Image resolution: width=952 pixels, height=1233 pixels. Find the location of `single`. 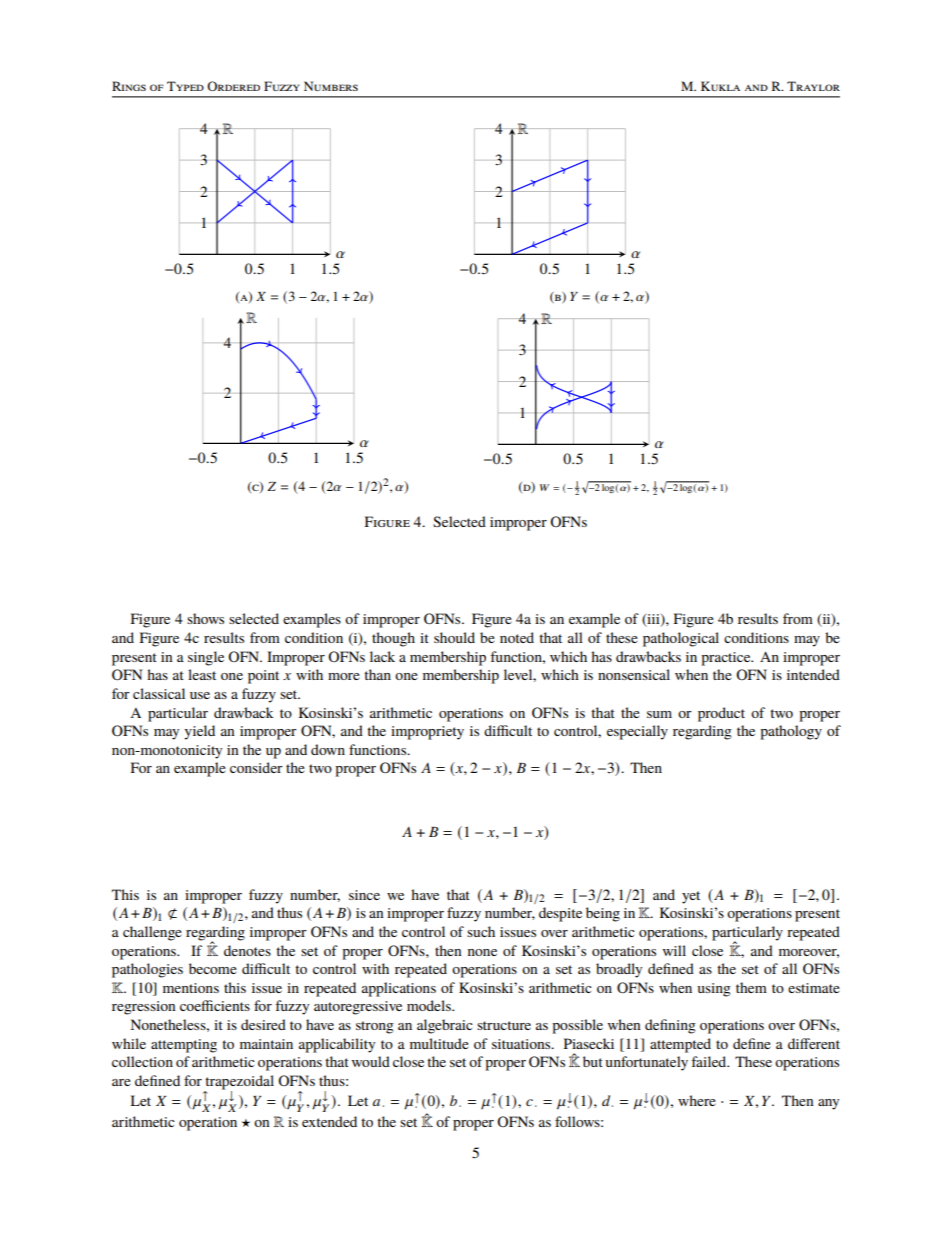

single is located at coordinates (206, 658).
